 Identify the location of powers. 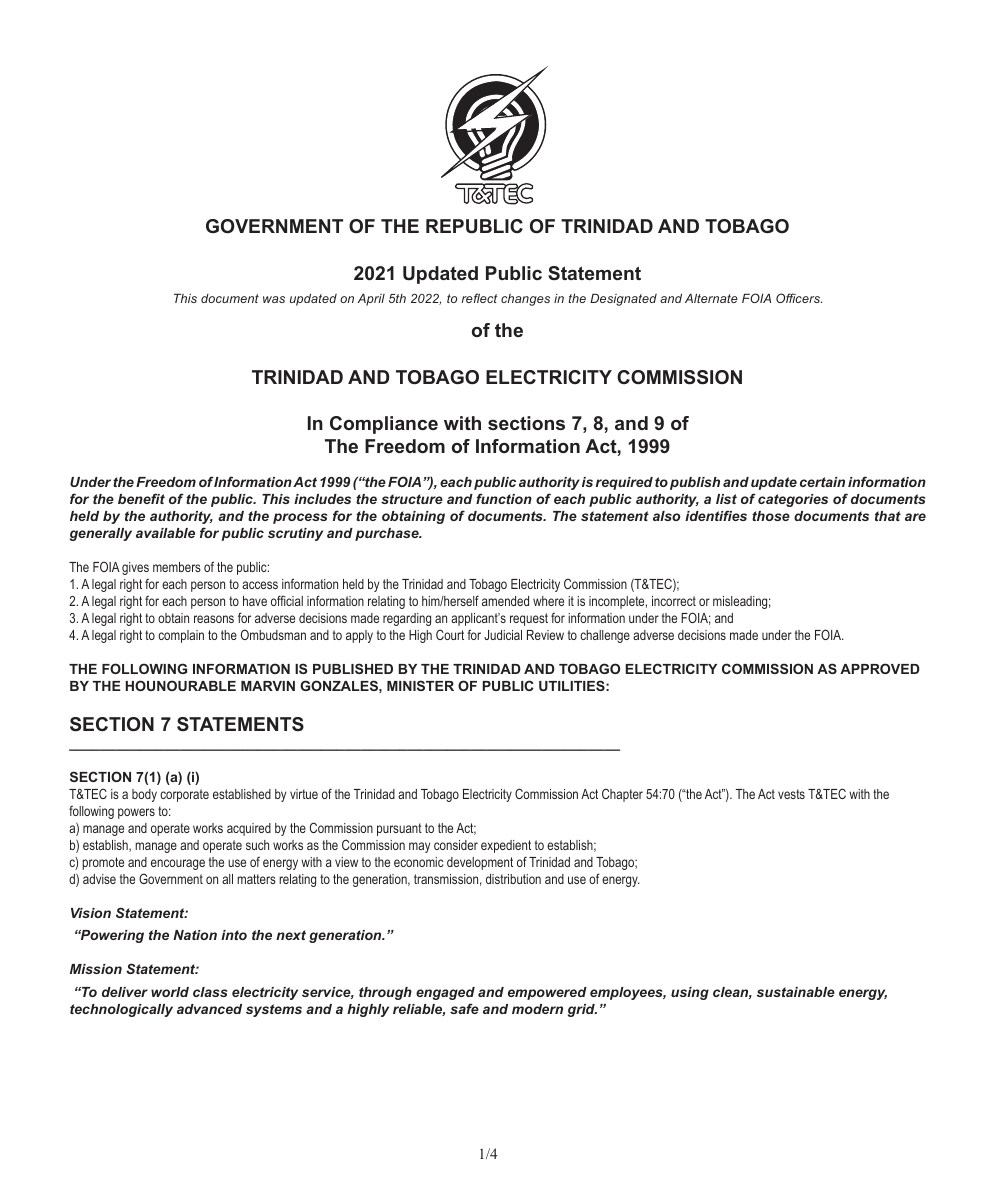
(136, 813).
